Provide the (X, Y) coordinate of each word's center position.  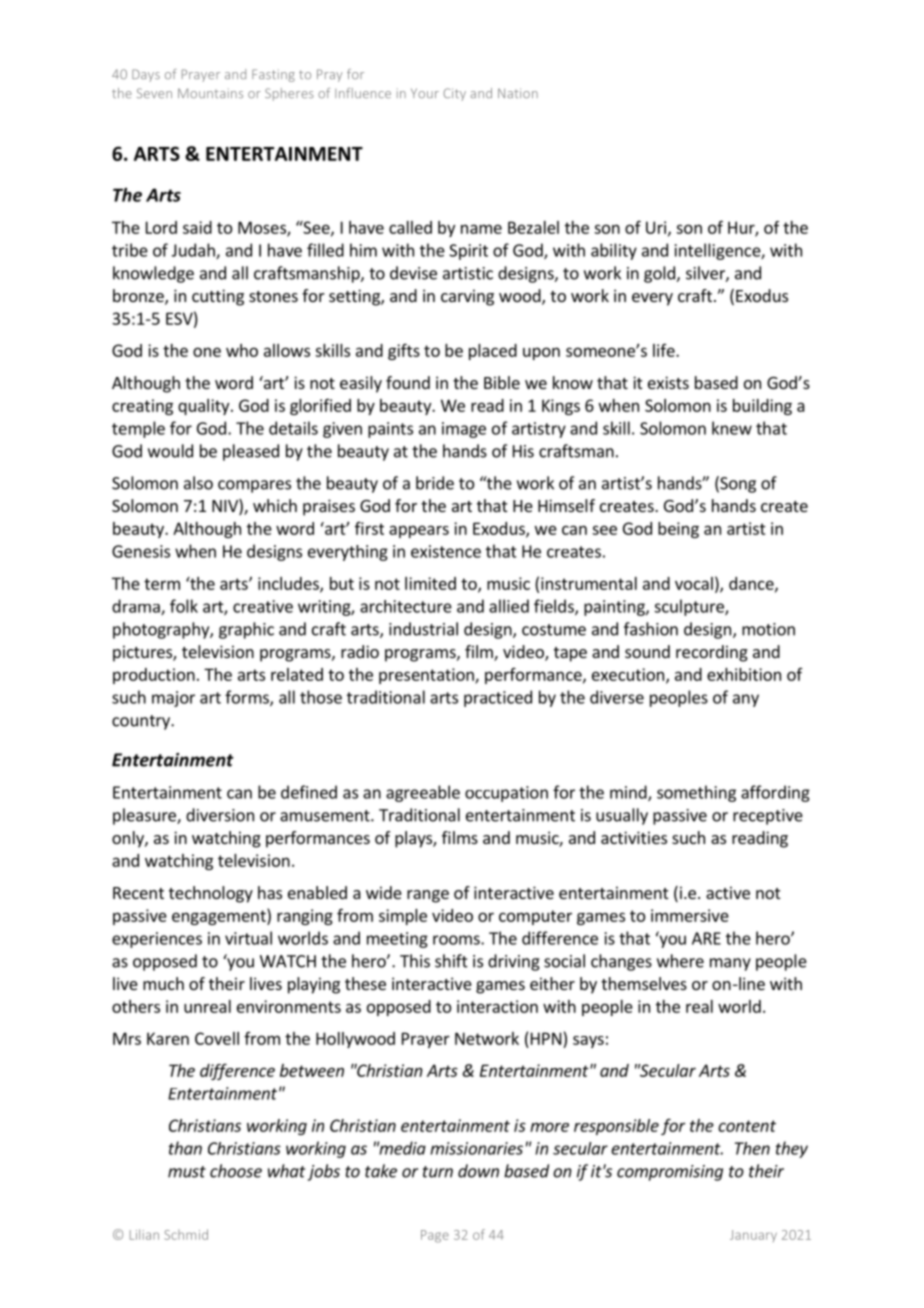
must (187, 1172)
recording (712, 653)
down (478, 1171)
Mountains (210, 93)
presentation (427, 676)
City (454, 94)
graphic (246, 630)
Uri (657, 228)
